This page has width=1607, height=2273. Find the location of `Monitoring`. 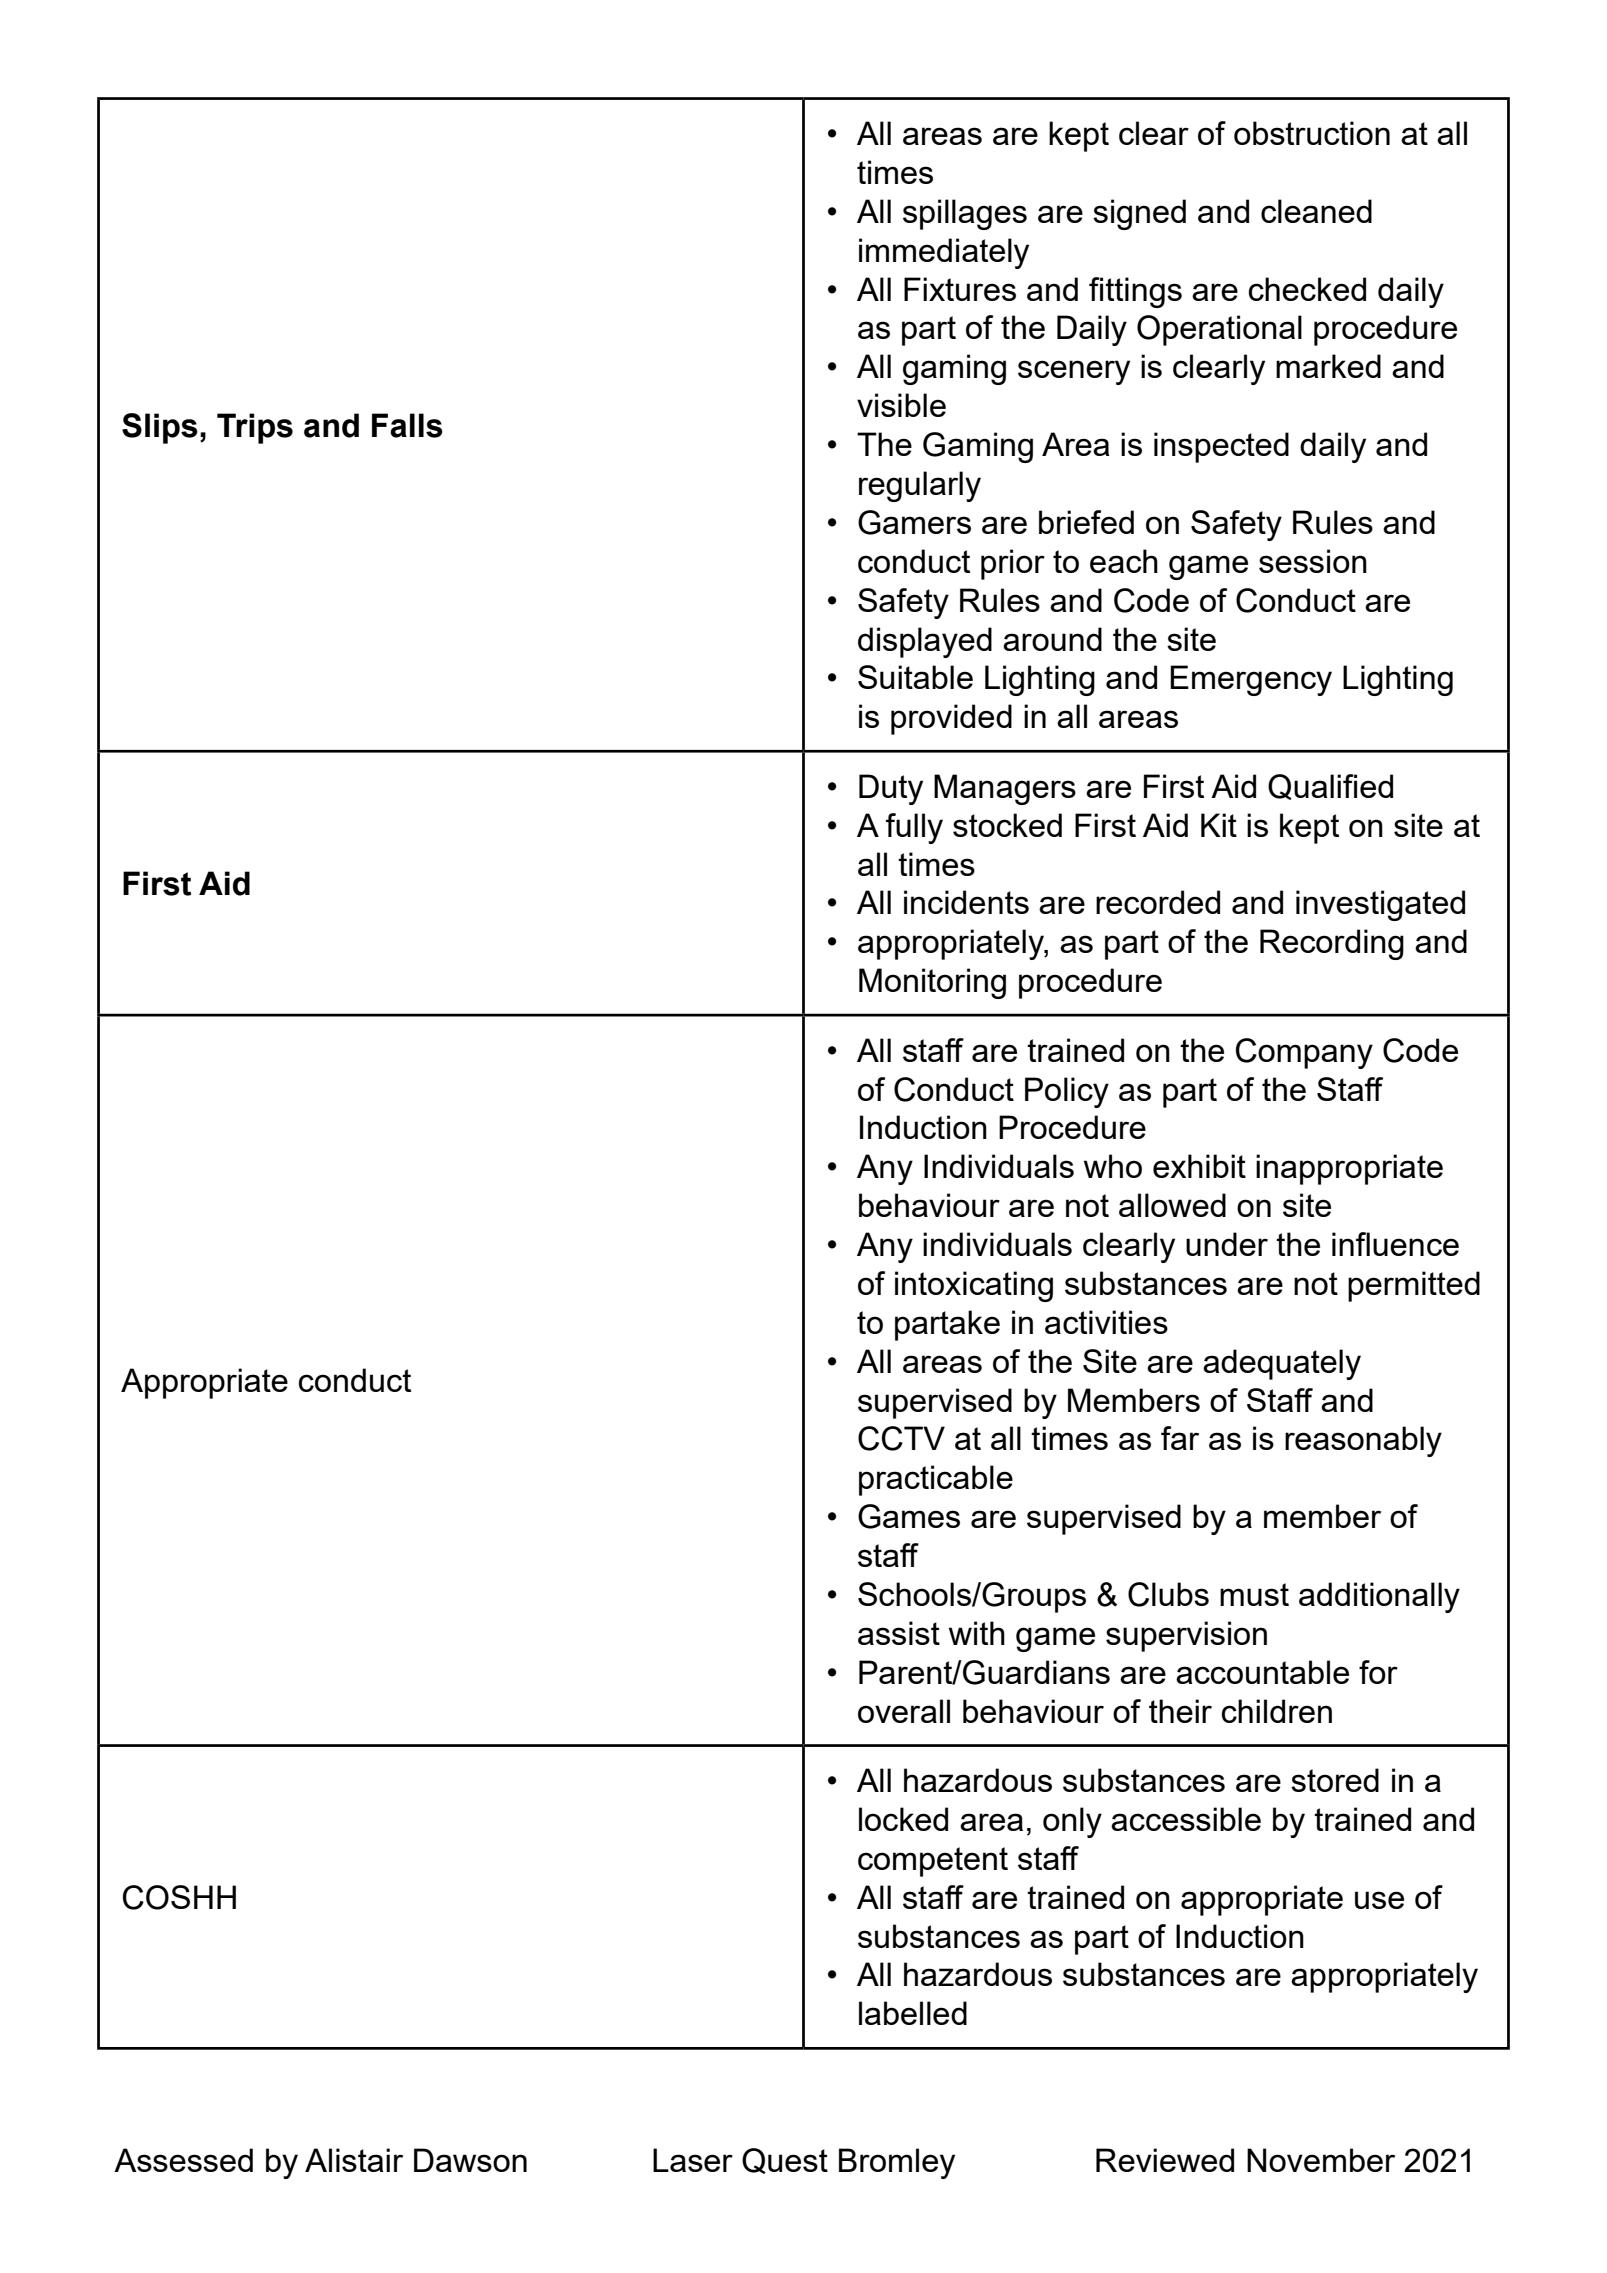

Monitoring is located at coordinates (932, 983).
